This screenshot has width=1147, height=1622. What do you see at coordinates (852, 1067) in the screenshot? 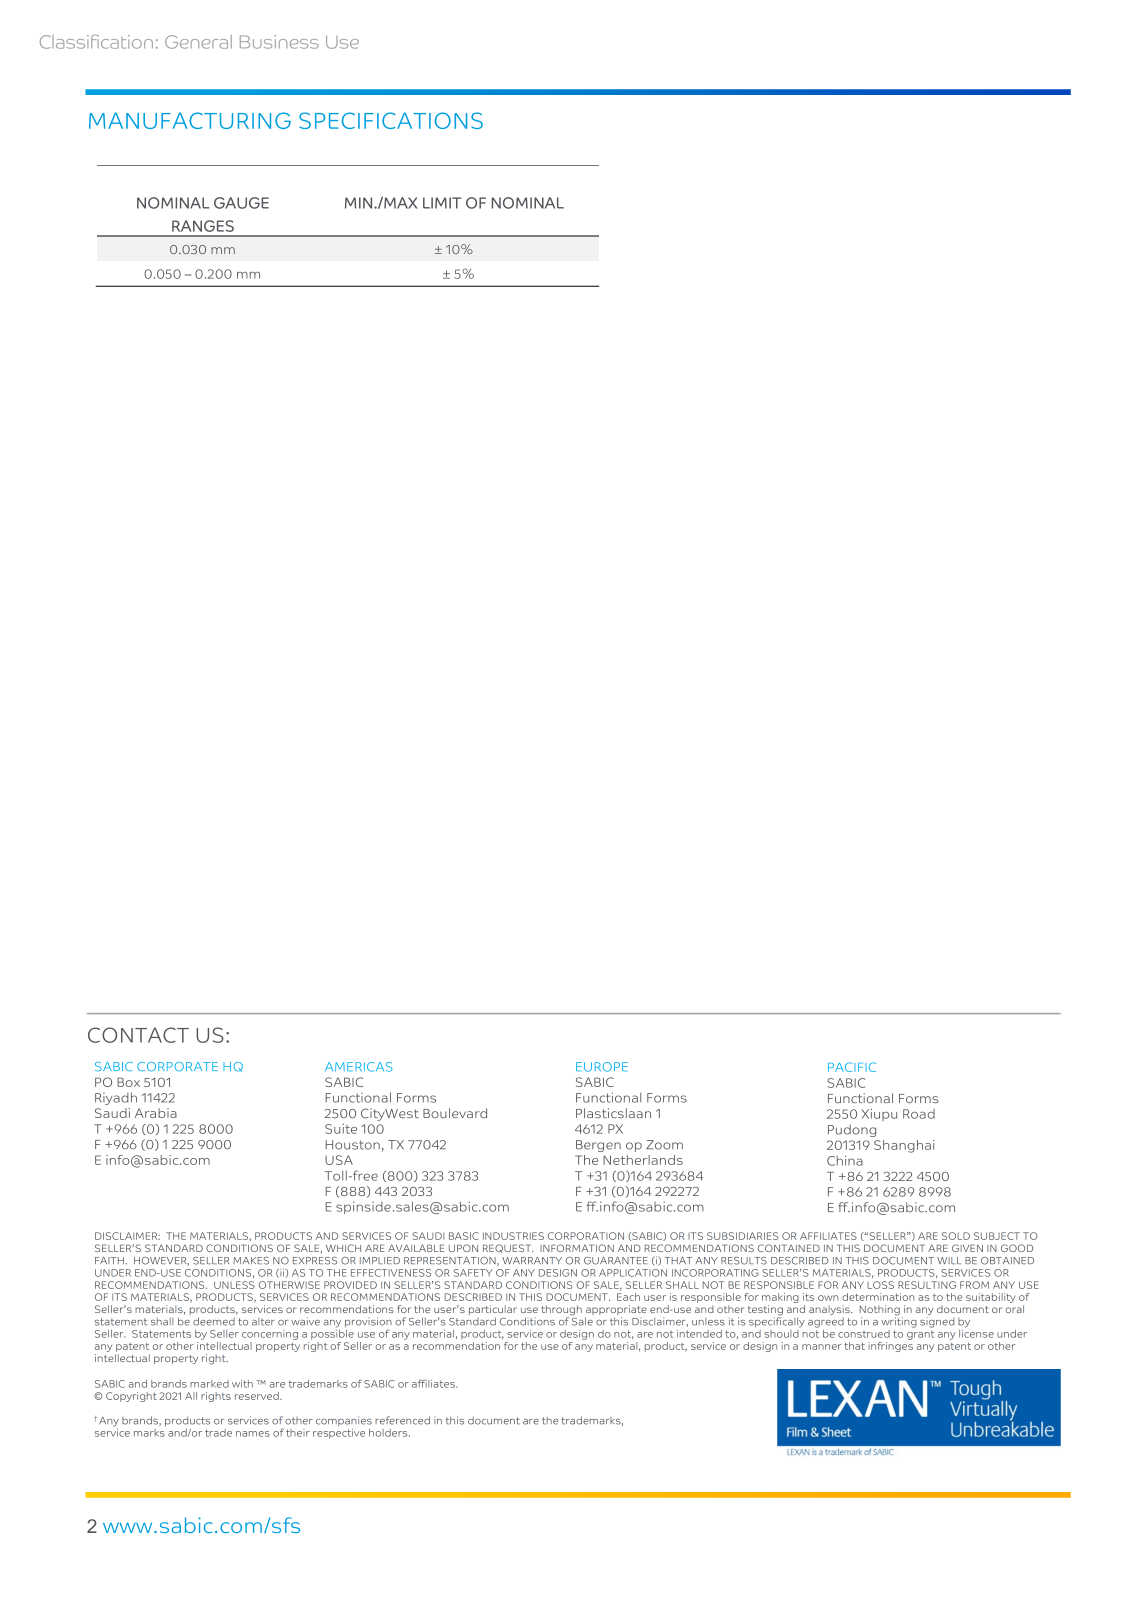
I see `PACIFIC` at bounding box center [852, 1067].
